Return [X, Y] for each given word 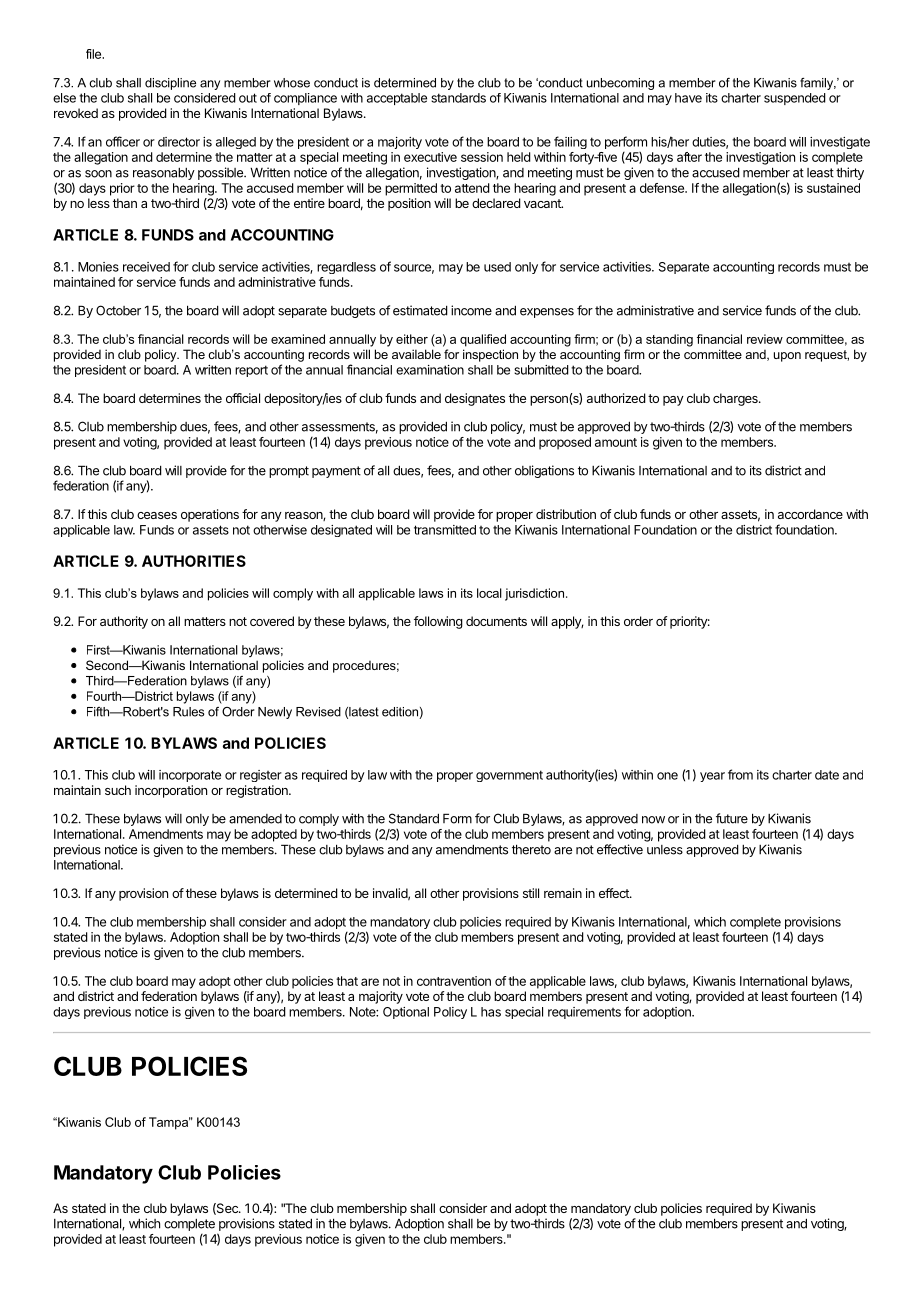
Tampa [170, 1123]
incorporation [171, 791]
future [732, 818]
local [489, 593]
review [765, 339]
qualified [483, 340]
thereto [531, 849]
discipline [170, 84]
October [118, 310]
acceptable [397, 99]
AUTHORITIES [194, 561]
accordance [810, 514]
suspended [795, 99]
